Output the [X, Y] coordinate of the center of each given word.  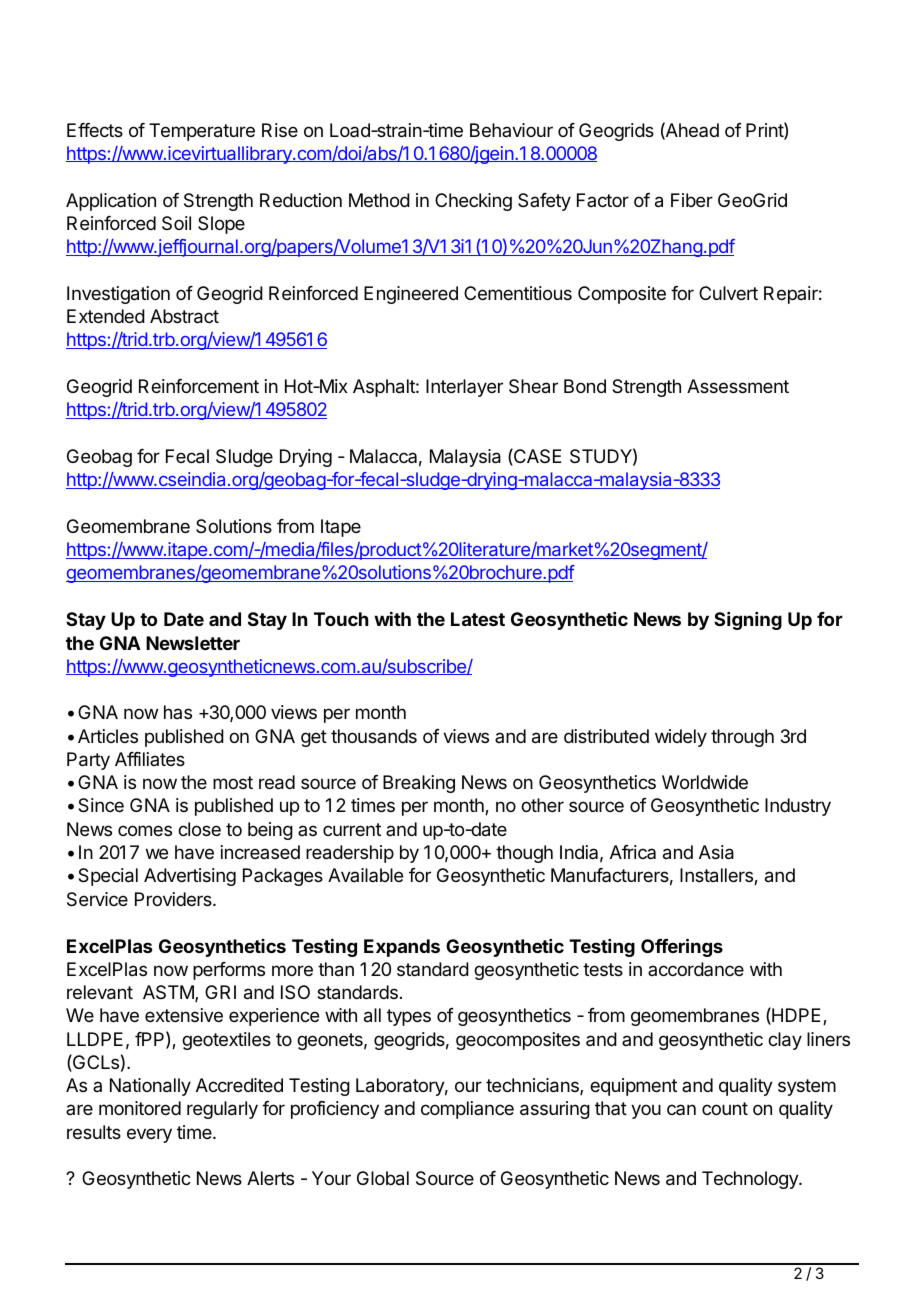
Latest [478, 619]
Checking [473, 202]
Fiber [692, 200]
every [149, 1135]
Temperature [202, 132]
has [178, 712]
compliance [467, 1110]
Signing [748, 621]
